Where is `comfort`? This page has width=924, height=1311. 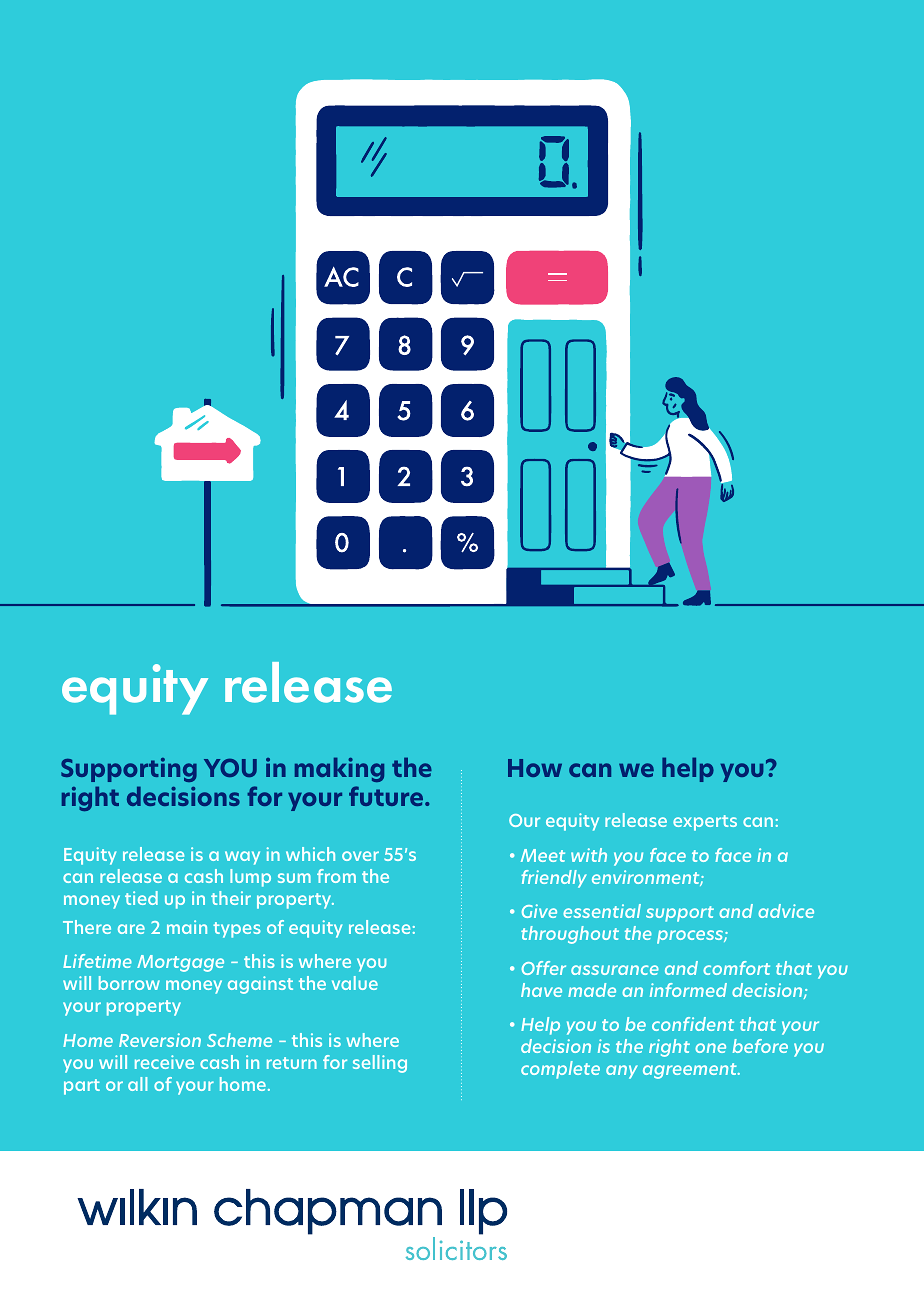
comfort is located at coordinates (736, 968).
